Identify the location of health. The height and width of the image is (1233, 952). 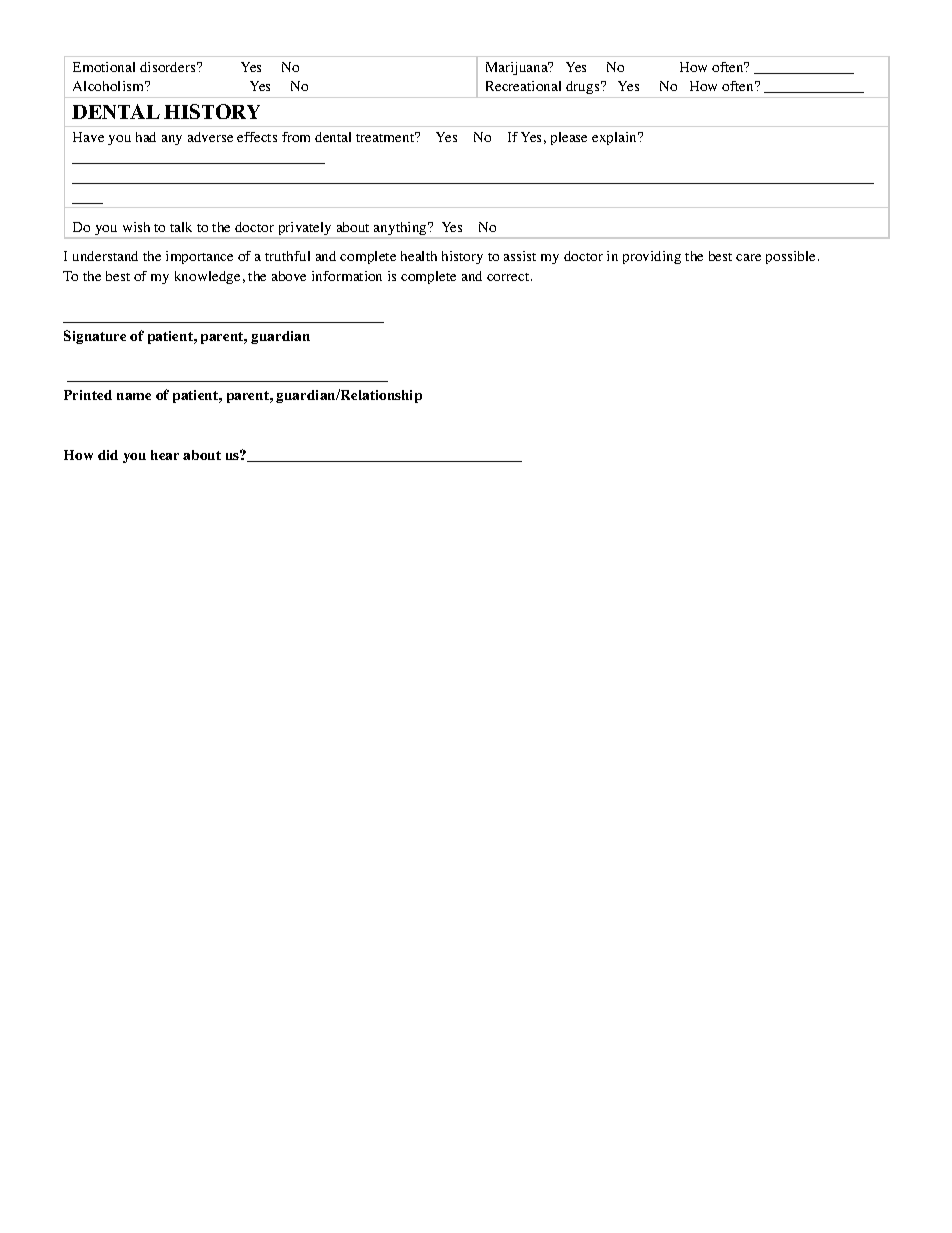
(419, 256).
